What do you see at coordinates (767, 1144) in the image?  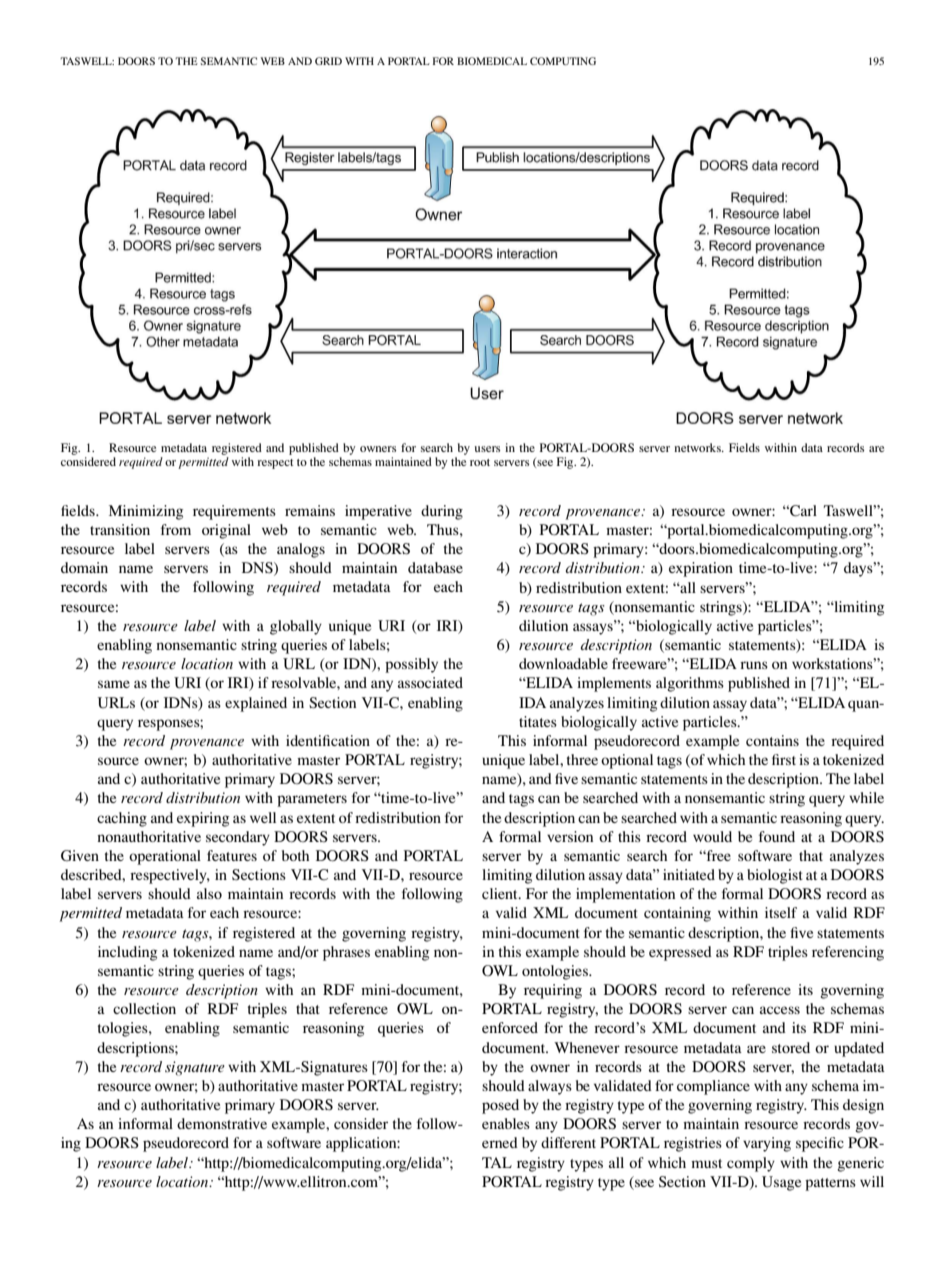 I see `varying` at bounding box center [767, 1144].
